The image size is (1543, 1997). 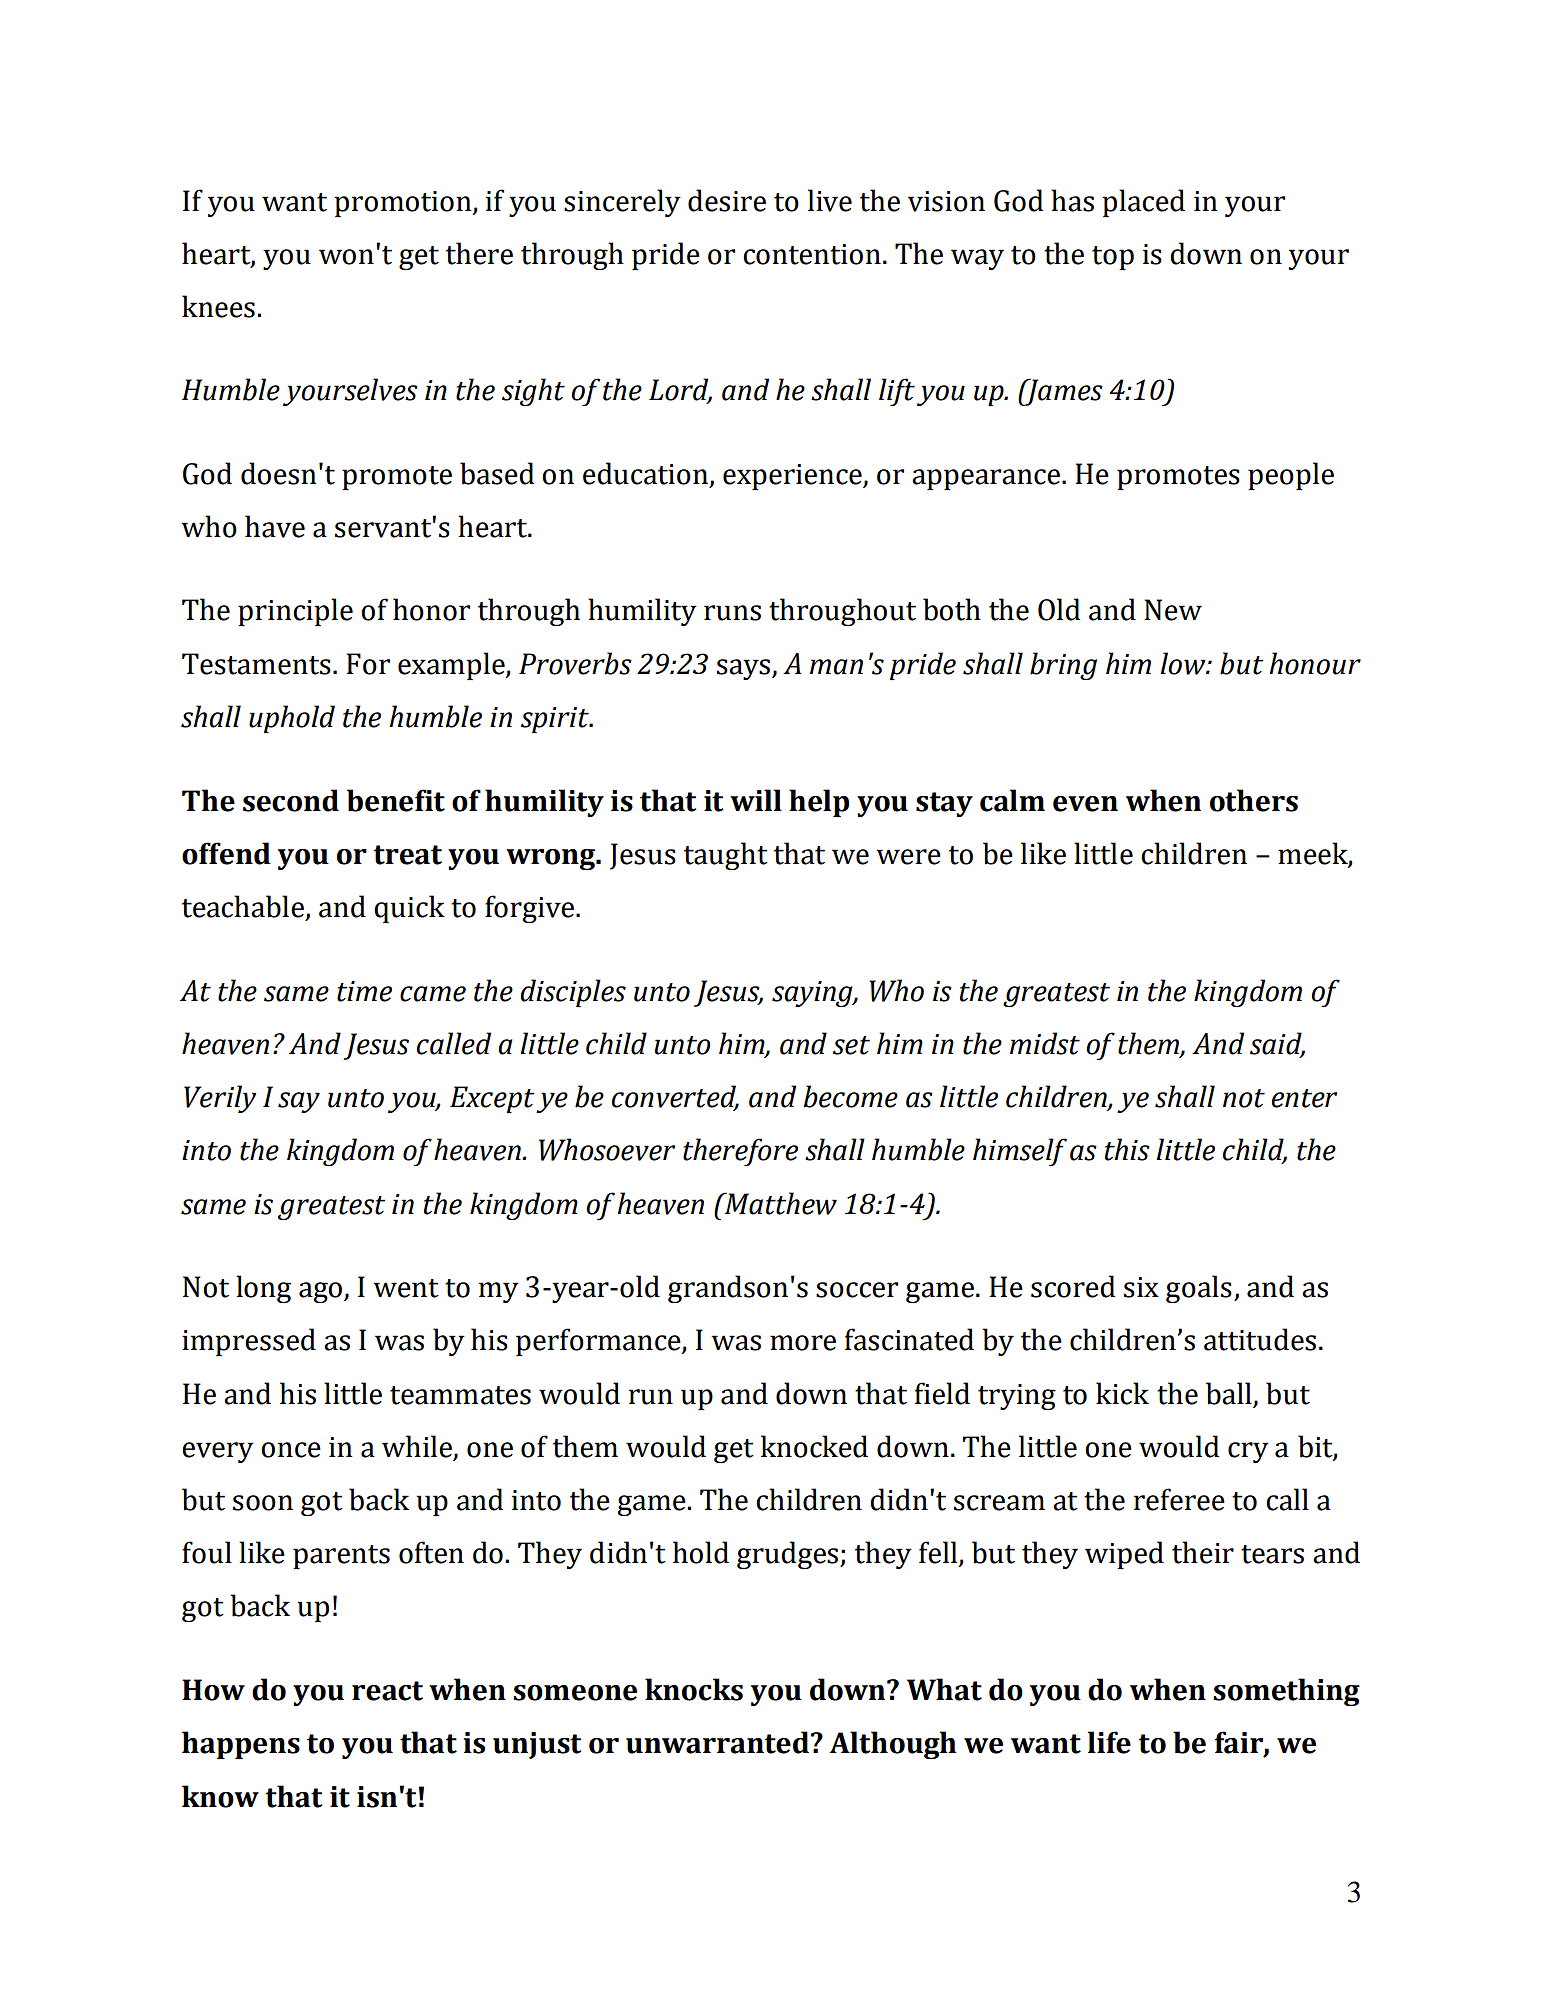 What do you see at coordinates (1254, 800) in the image?
I see `others` at bounding box center [1254, 800].
